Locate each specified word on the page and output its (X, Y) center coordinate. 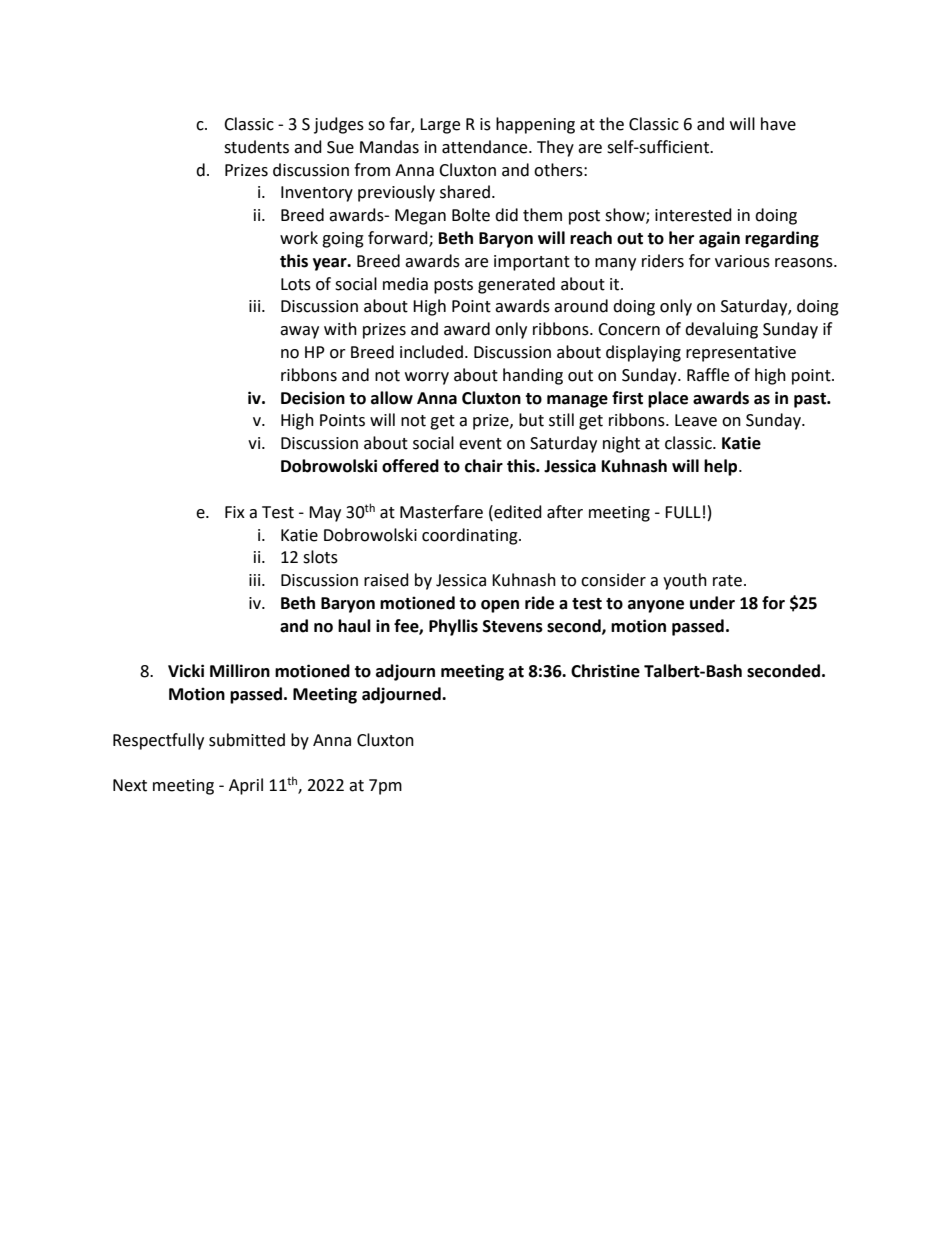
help (722, 467)
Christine (605, 671)
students (256, 147)
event (480, 444)
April (246, 786)
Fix (235, 512)
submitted (247, 740)
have (778, 124)
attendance (486, 147)
